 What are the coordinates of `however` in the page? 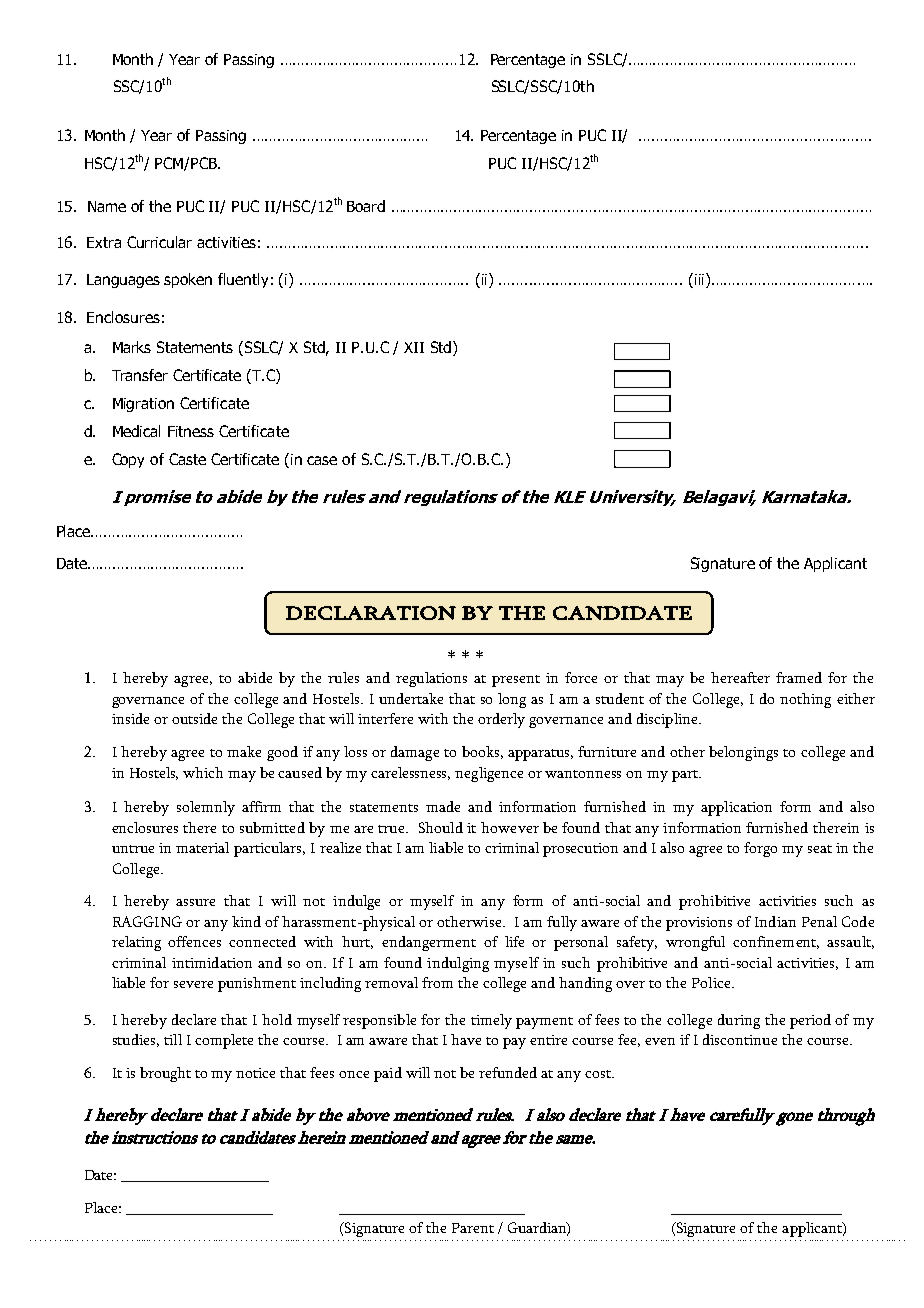 It's located at (510, 827).
